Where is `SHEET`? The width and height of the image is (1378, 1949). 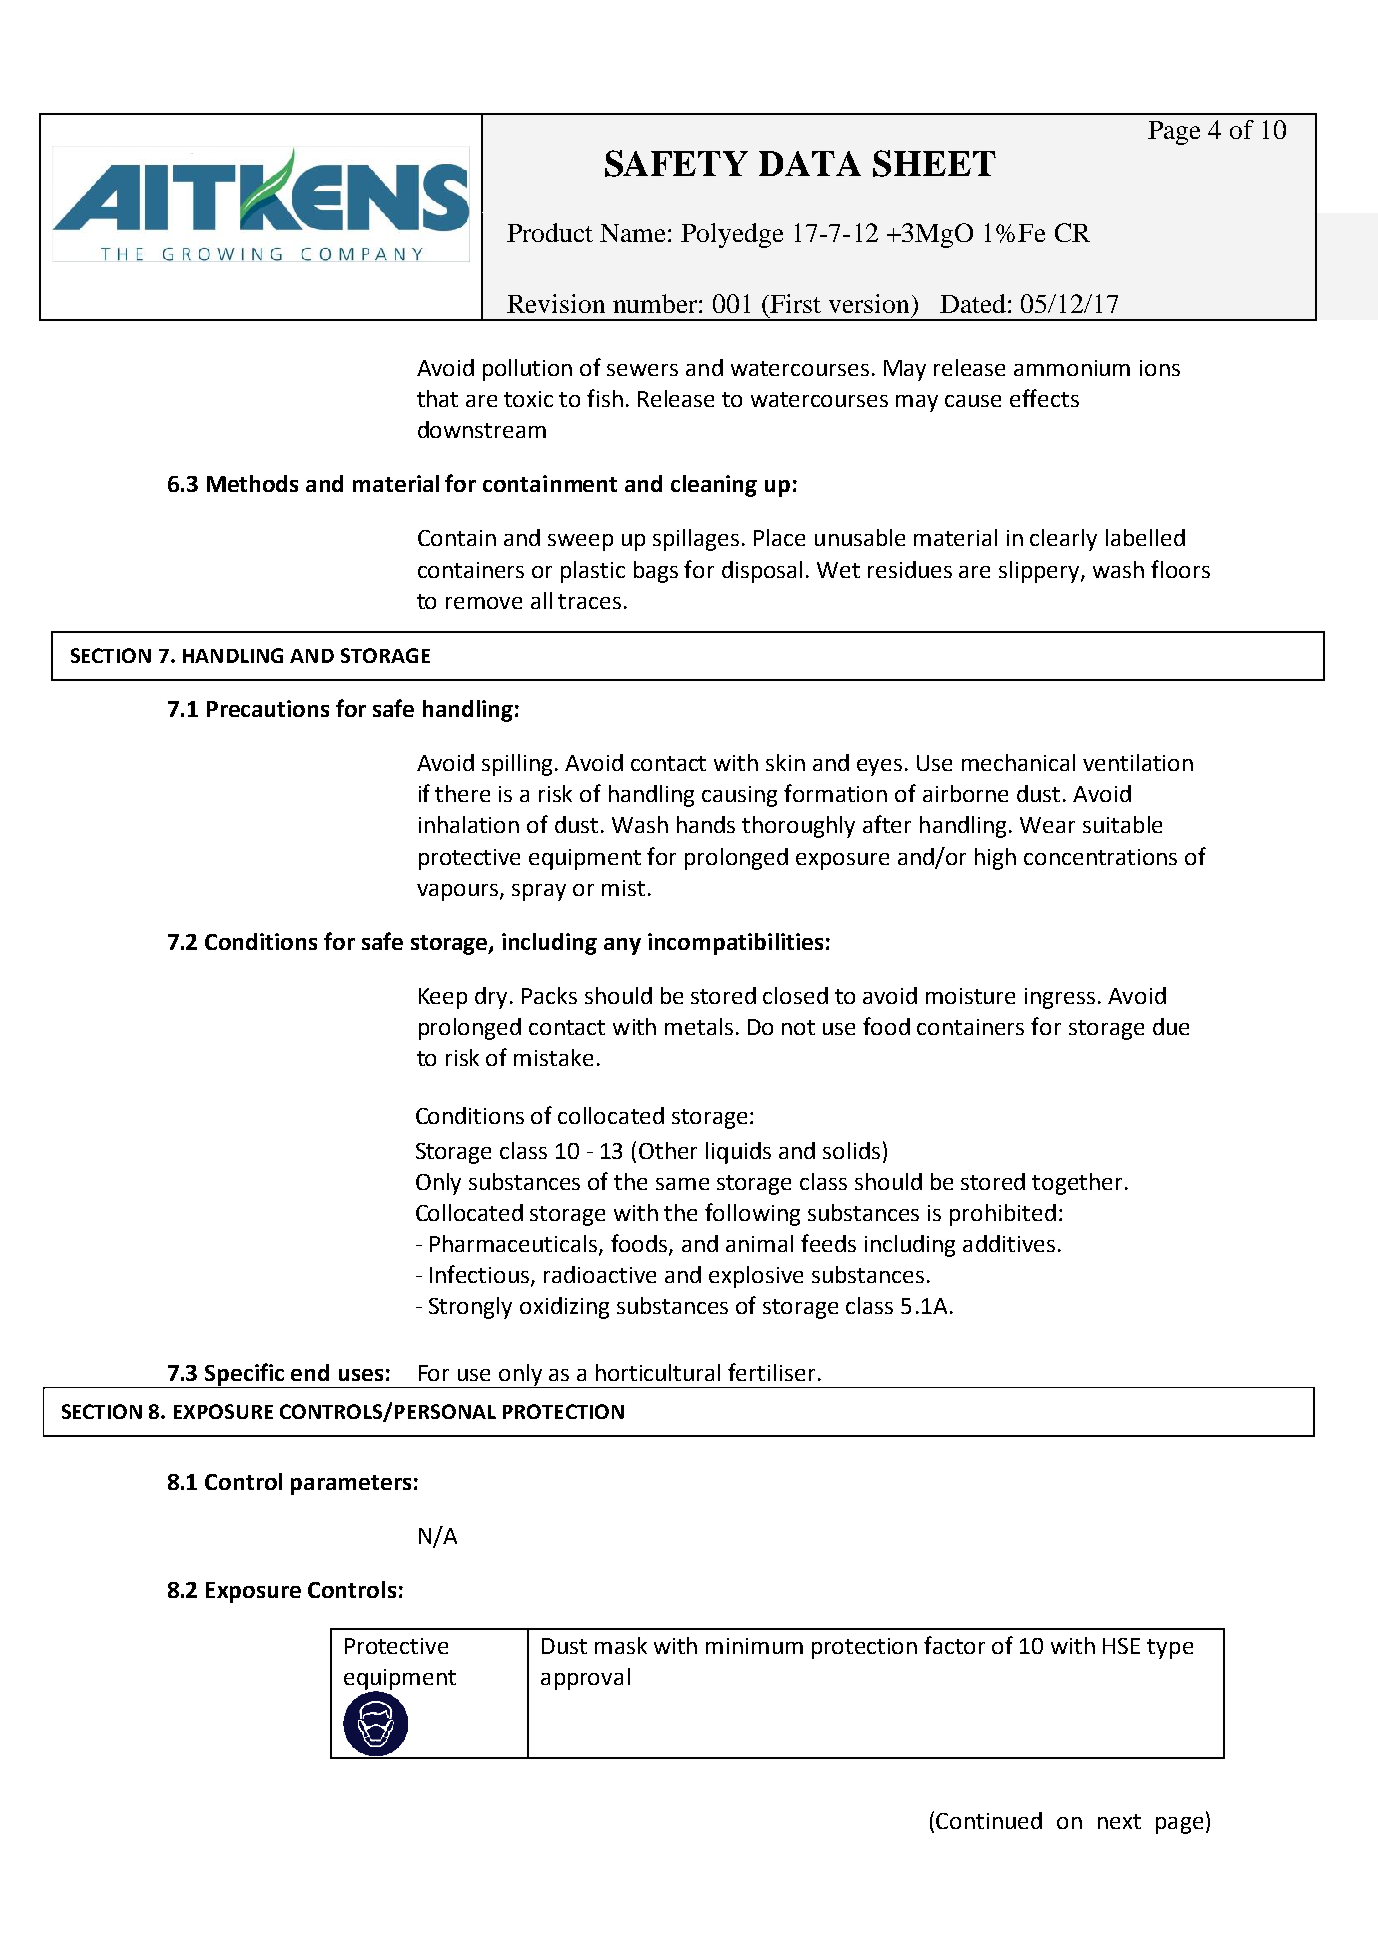 SHEET is located at coordinates (934, 163).
